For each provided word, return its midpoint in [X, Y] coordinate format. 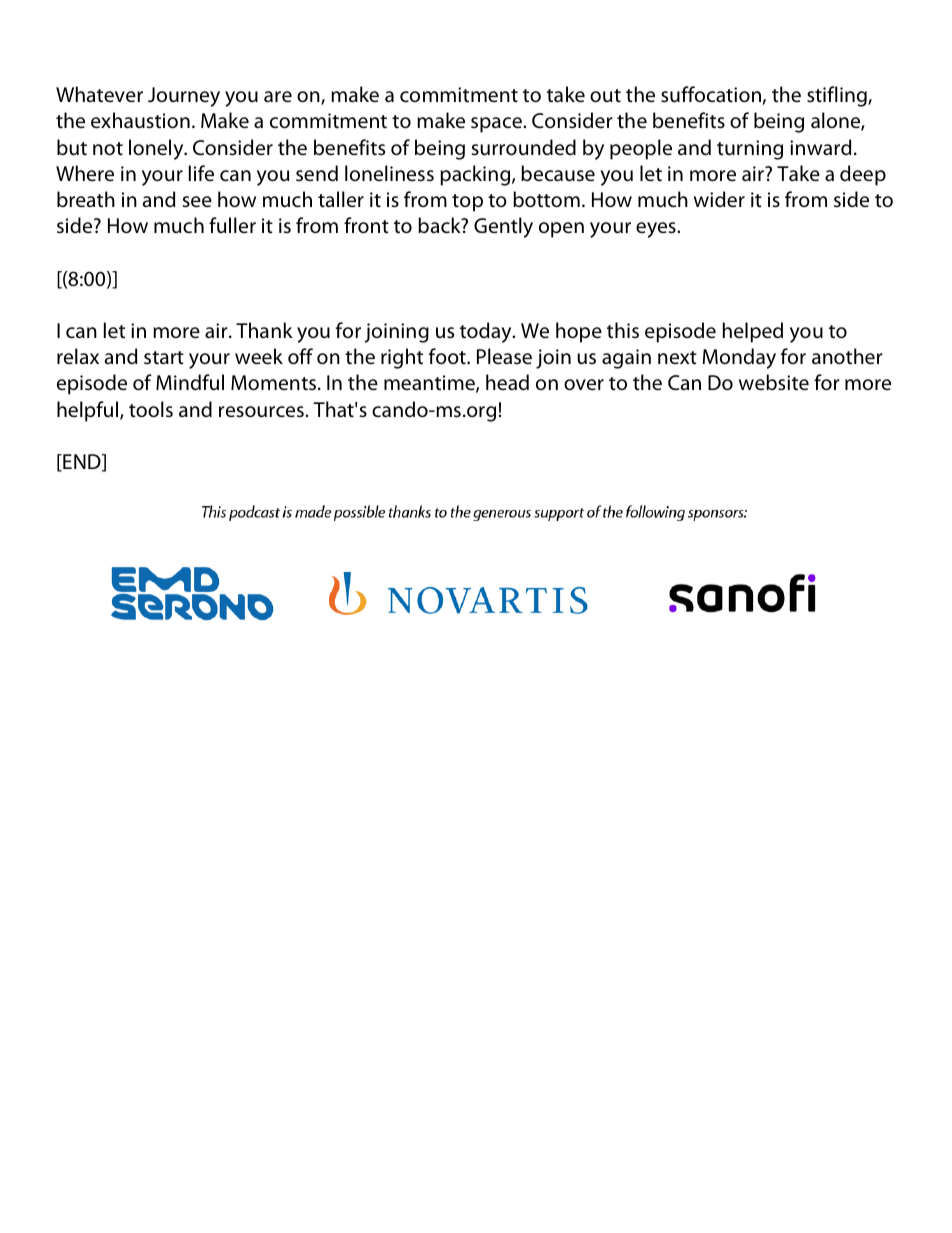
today [487, 332]
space [497, 125]
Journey [184, 97]
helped [753, 332]
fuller [232, 225]
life [201, 173]
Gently [503, 227]
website [774, 382]
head [507, 382]
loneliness [389, 173]
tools [151, 409]
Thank [264, 330]
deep [863, 175]
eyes [657, 230]
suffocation [711, 94]
